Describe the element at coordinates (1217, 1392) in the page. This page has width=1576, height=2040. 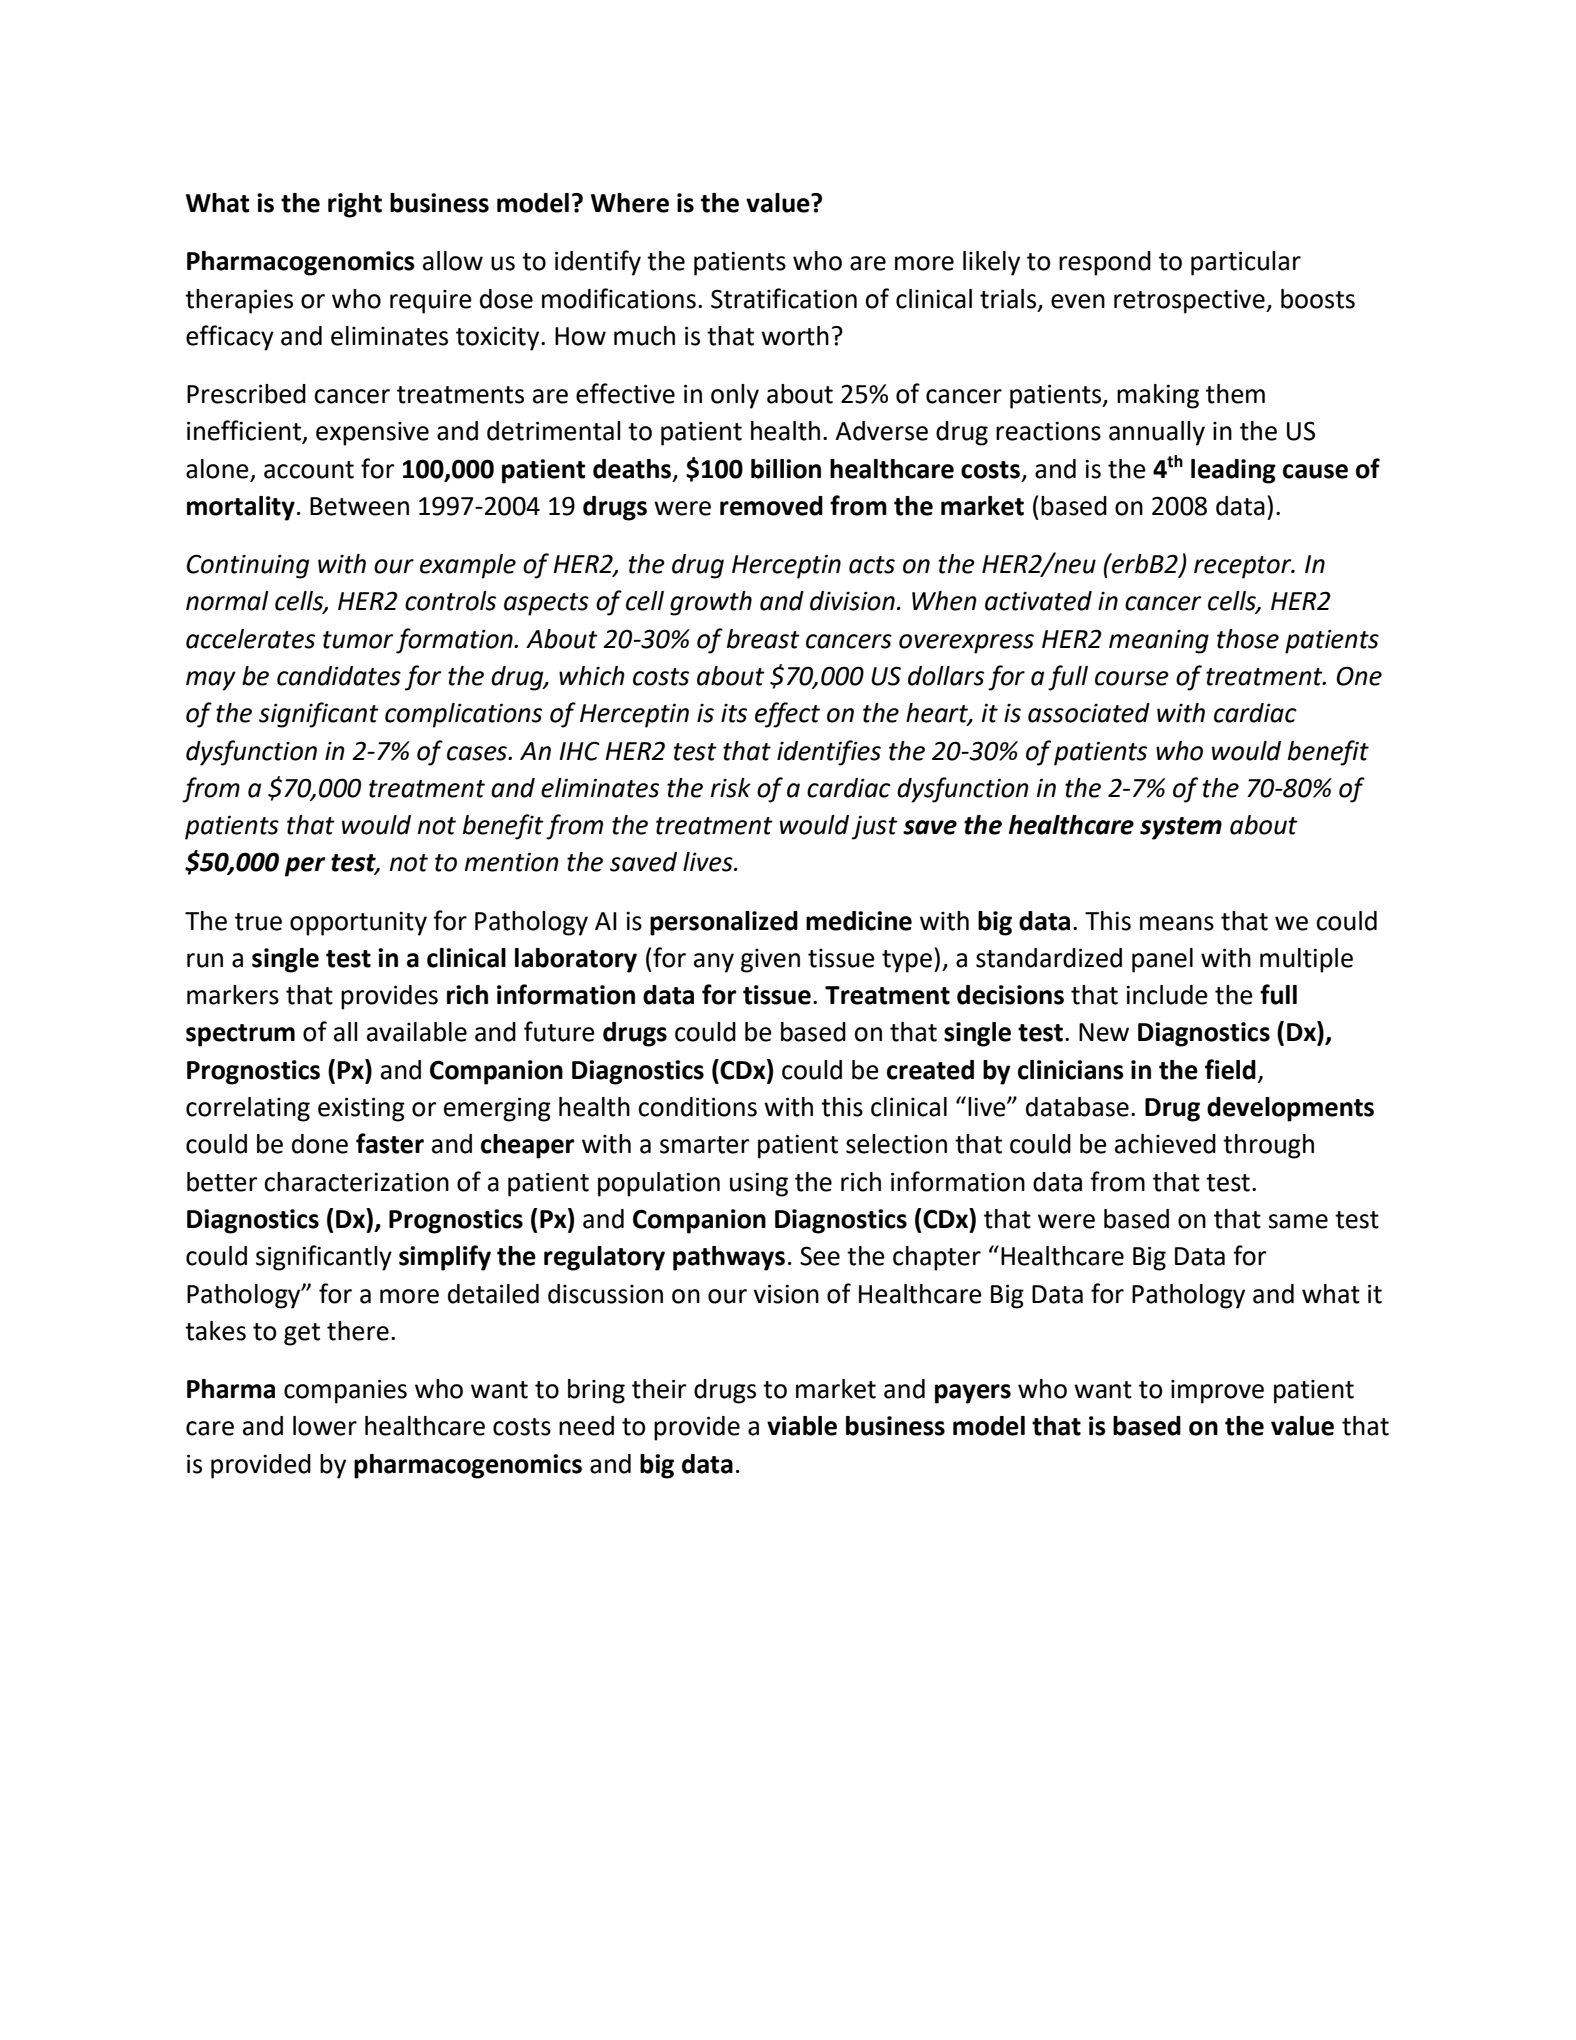
I see `improve` at that location.
